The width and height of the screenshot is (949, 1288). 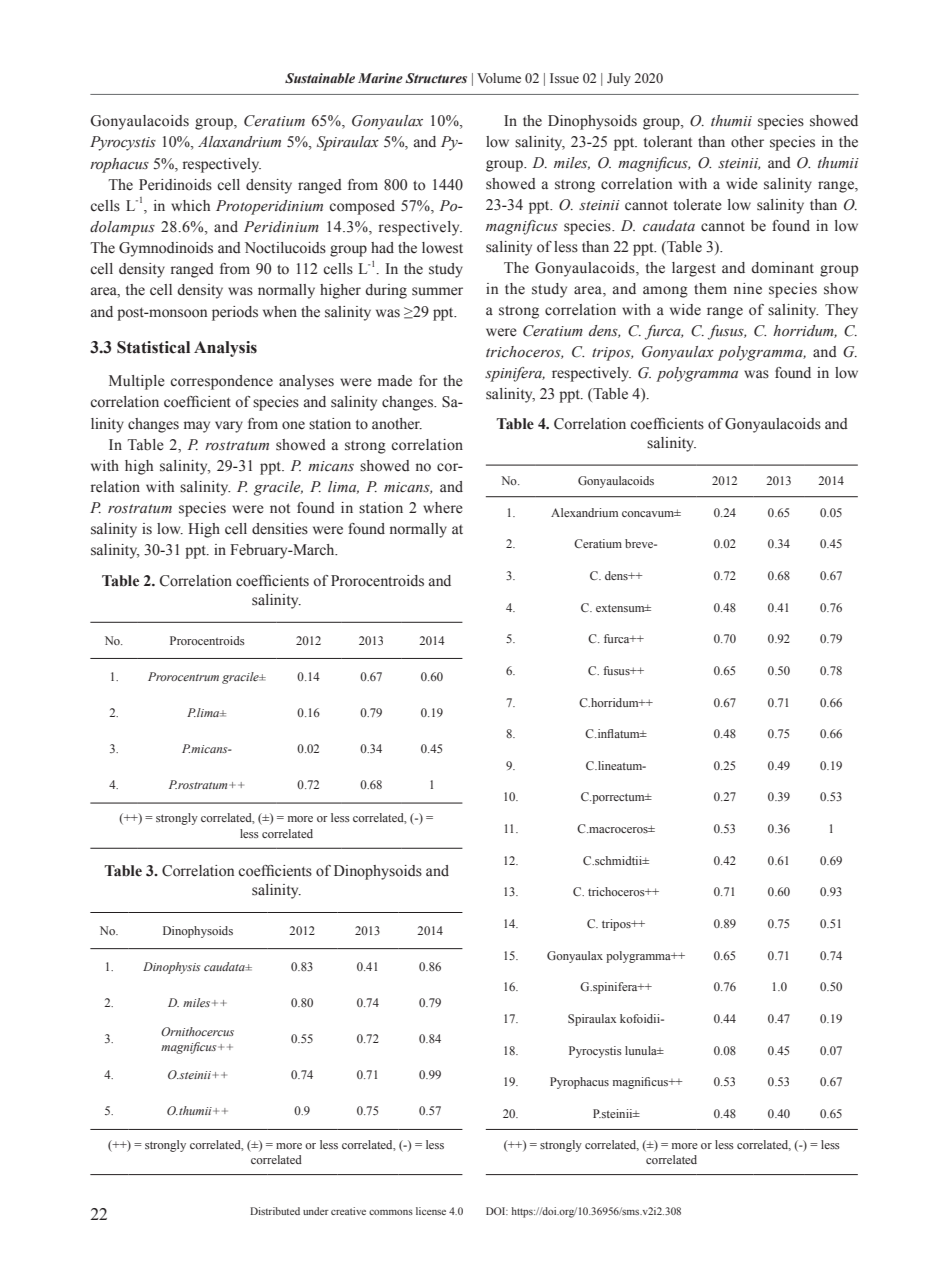 What do you see at coordinates (229, 427) in the screenshot?
I see `vary` at bounding box center [229, 427].
